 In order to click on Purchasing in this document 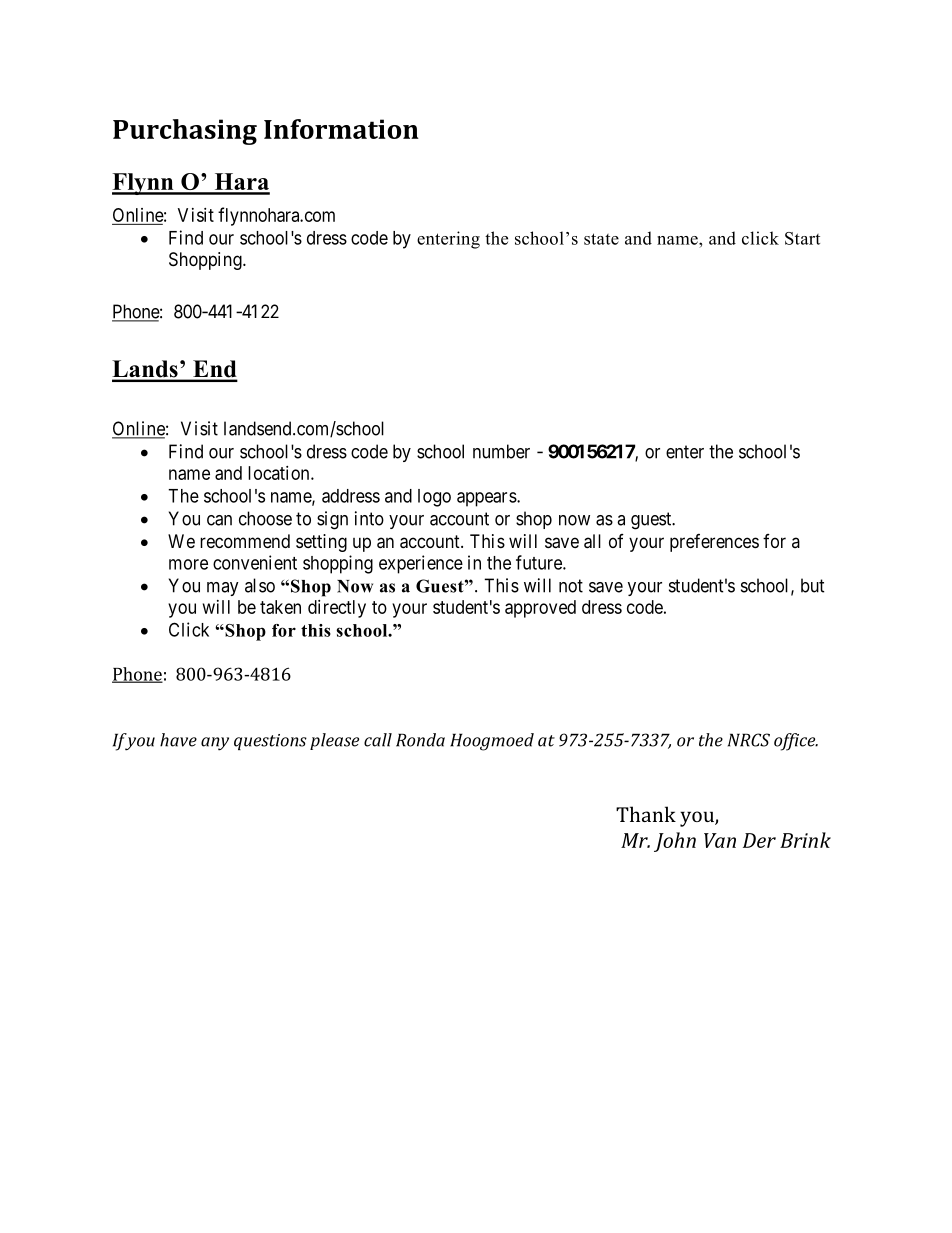, I will do `click(185, 132)`.
